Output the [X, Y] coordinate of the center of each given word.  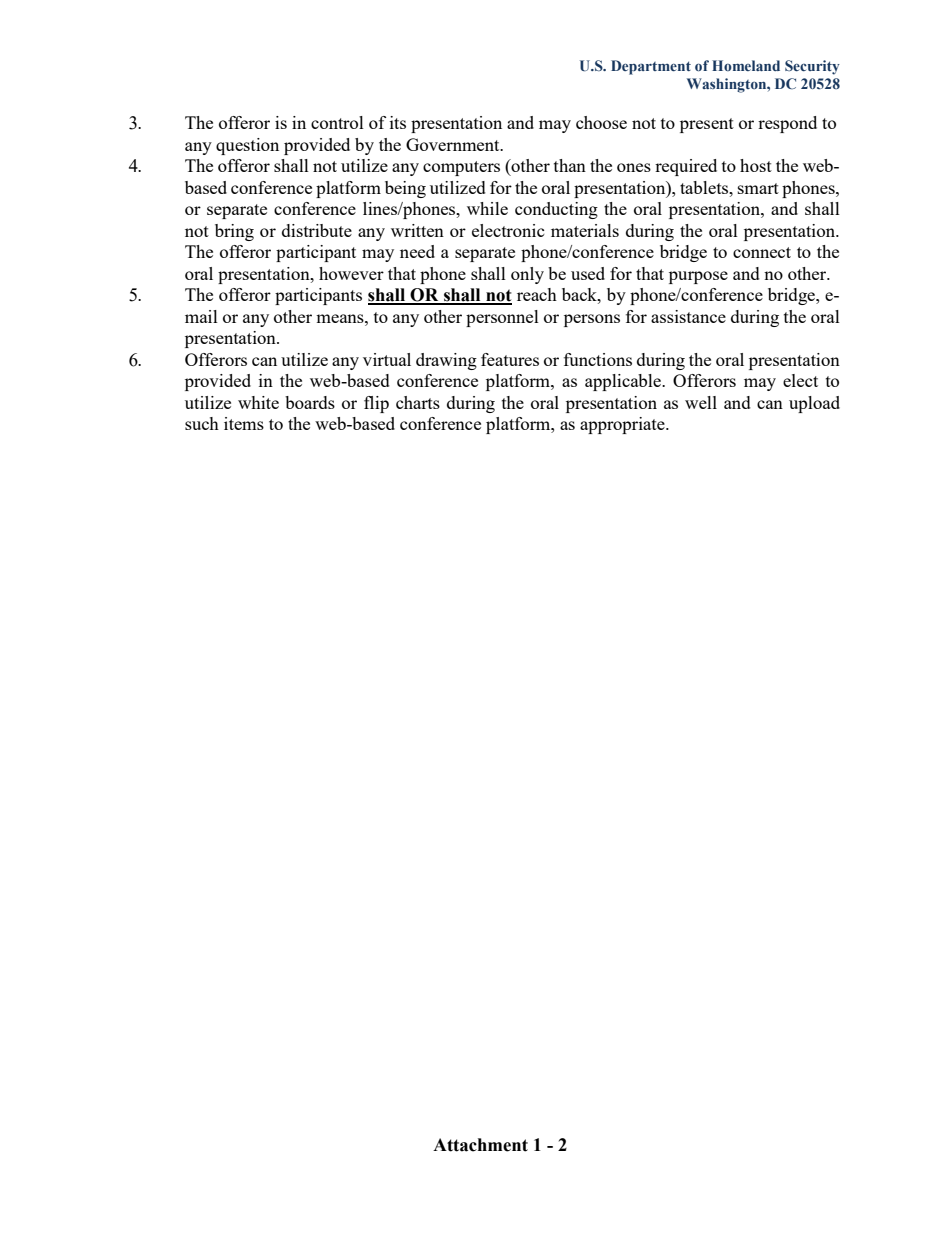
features [510, 359]
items [244, 423]
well [701, 402]
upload [814, 404]
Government [454, 144]
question [247, 146]
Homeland [746, 65]
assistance [688, 316]
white [258, 402]
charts [418, 402]
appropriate [623, 425]
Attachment [480, 1145]
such [202, 423]
